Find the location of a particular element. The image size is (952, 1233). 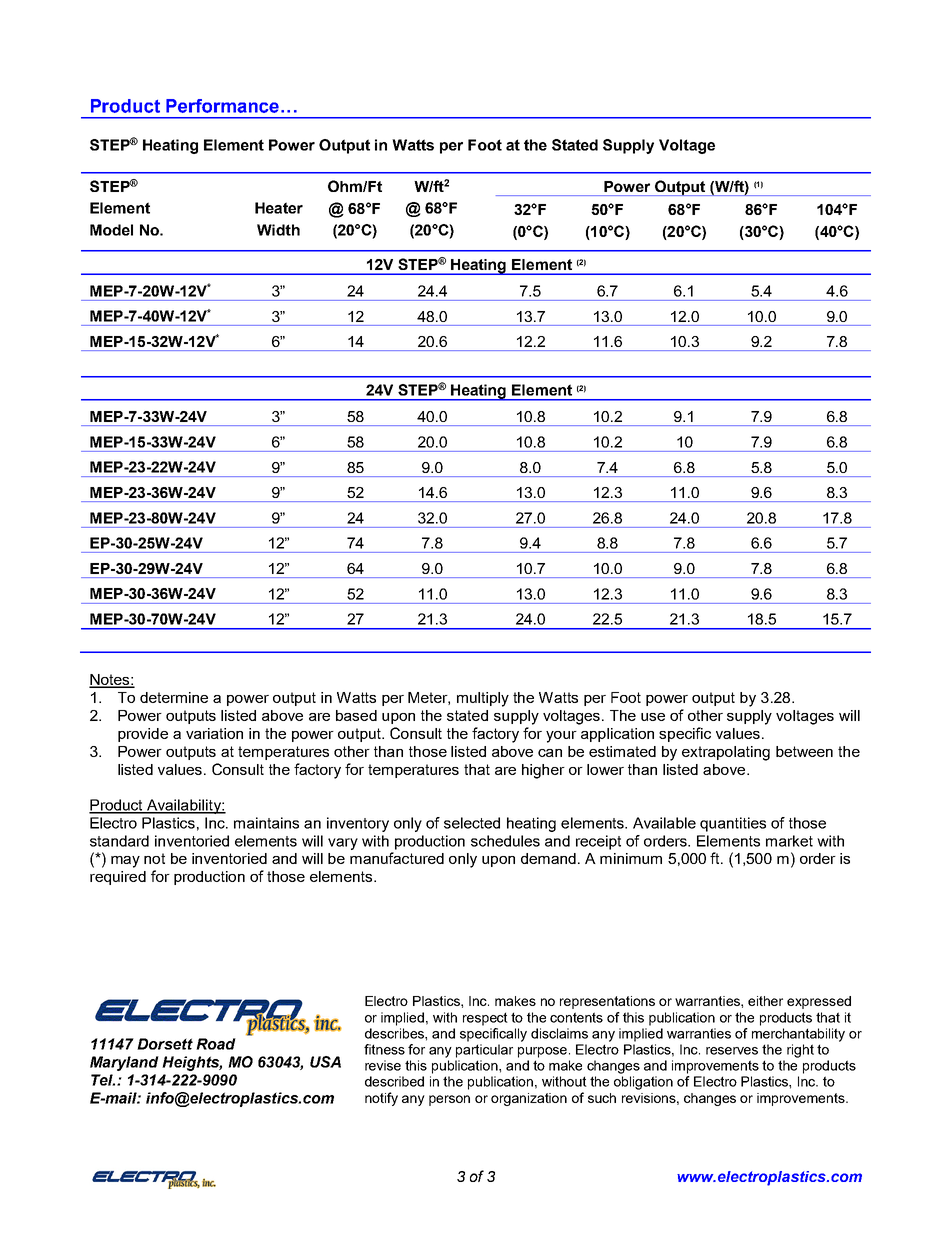

reserves is located at coordinates (732, 1051).
